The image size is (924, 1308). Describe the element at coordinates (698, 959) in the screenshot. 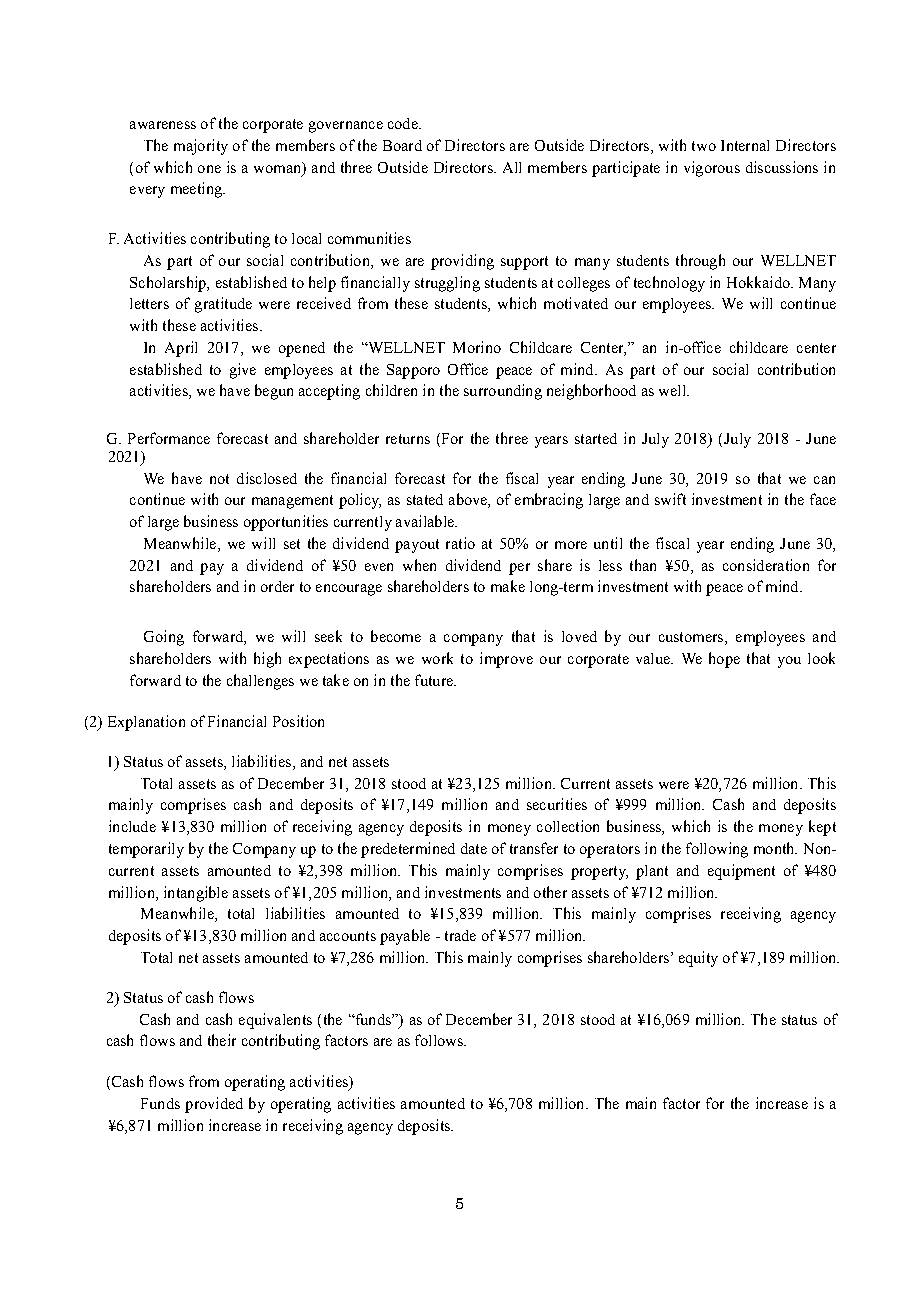

I see `equity` at that location.
